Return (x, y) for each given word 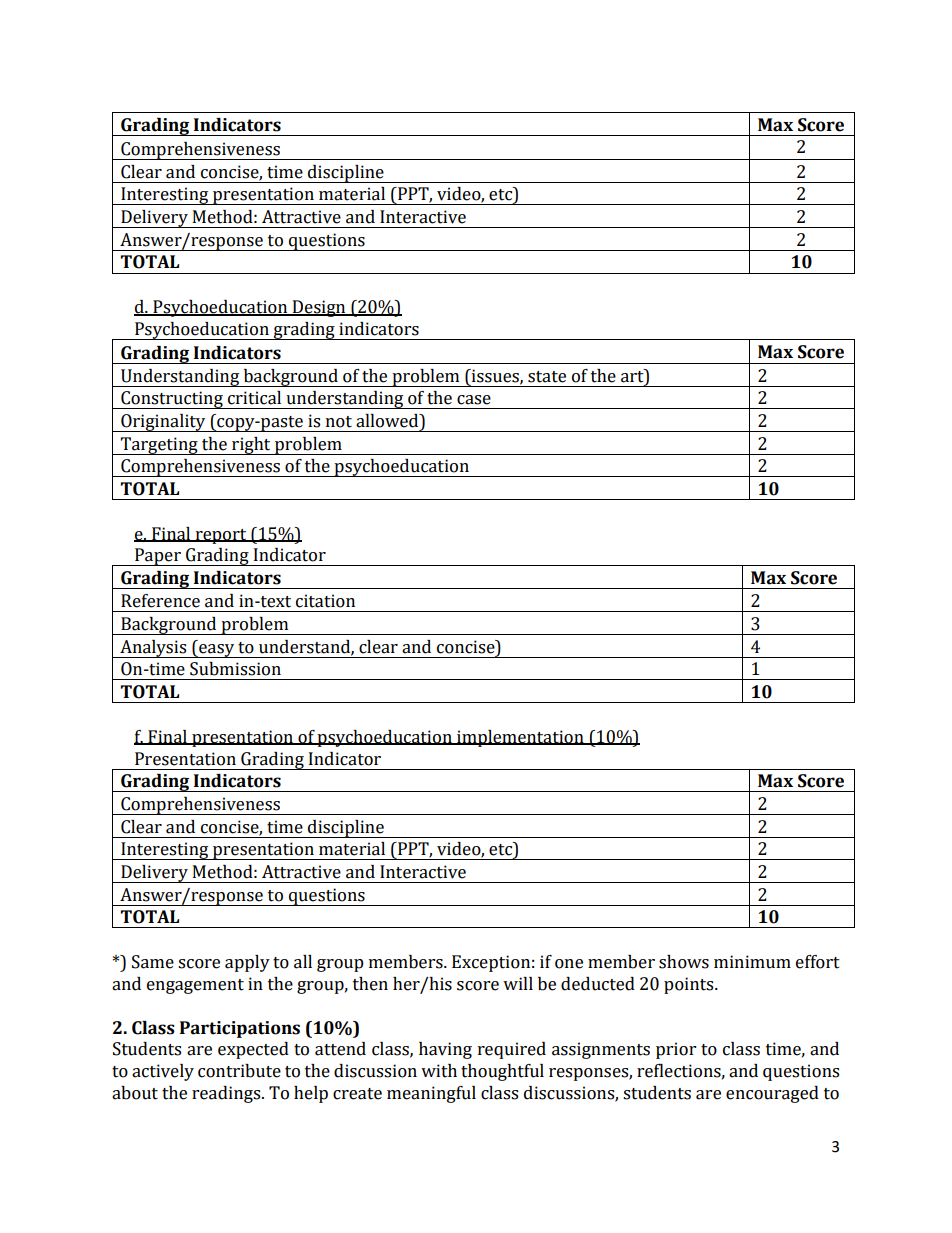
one (569, 964)
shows (684, 962)
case (474, 400)
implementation (520, 738)
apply (247, 963)
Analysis (153, 649)
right (251, 446)
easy (217, 651)
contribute (239, 1071)
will (518, 983)
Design (319, 308)
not (339, 422)
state (547, 377)
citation (325, 601)
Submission (235, 669)
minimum (752, 962)
